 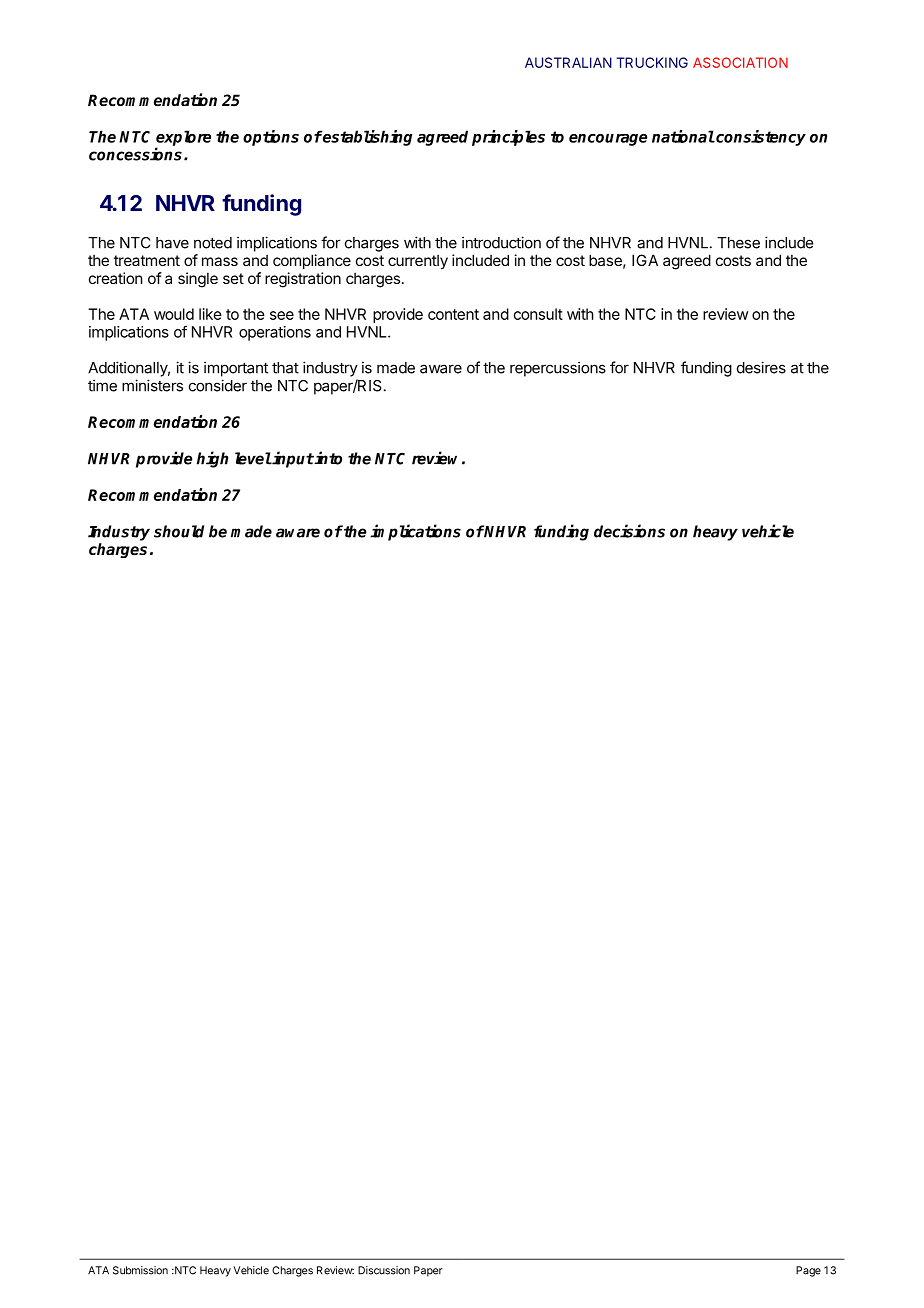 I want to click on repercussions, so click(x=558, y=369).
